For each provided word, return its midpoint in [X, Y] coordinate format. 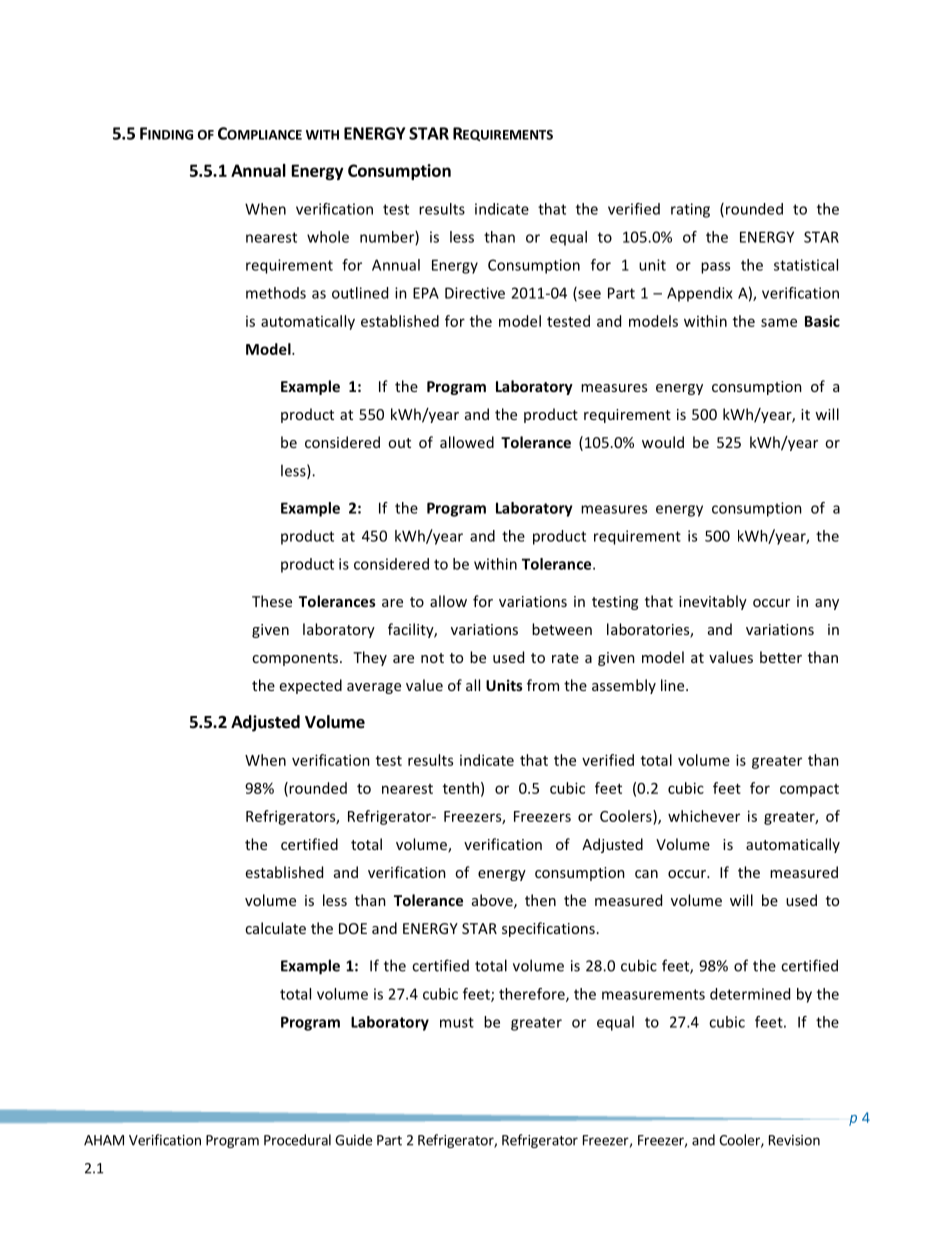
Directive [475, 293]
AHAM [104, 1140]
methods [276, 293]
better [781, 657]
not [432, 658]
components [295, 659]
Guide [353, 1140]
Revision [794, 1140]
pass [715, 268]
